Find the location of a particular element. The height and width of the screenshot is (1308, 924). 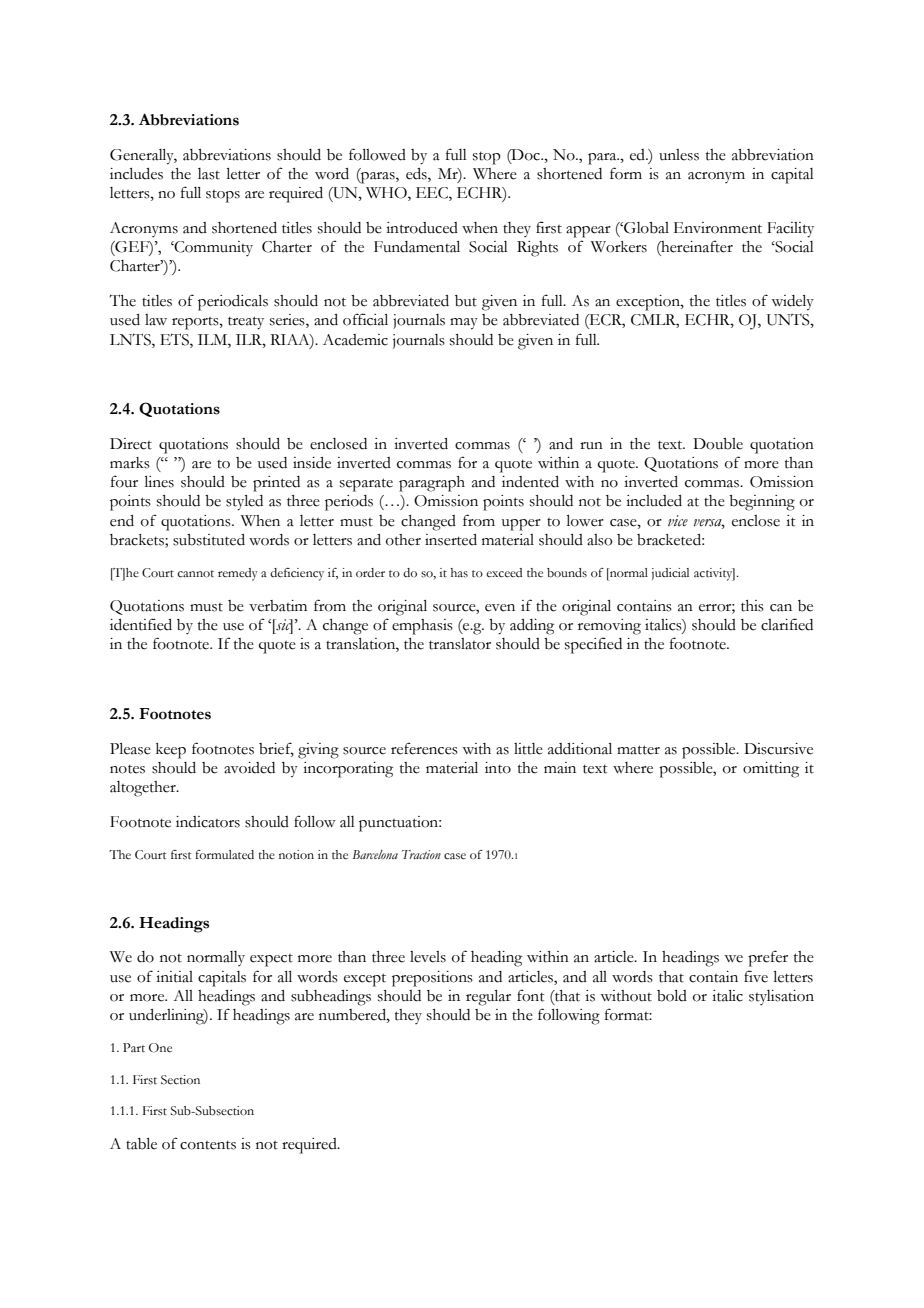

judicial is located at coordinates (670, 574).
